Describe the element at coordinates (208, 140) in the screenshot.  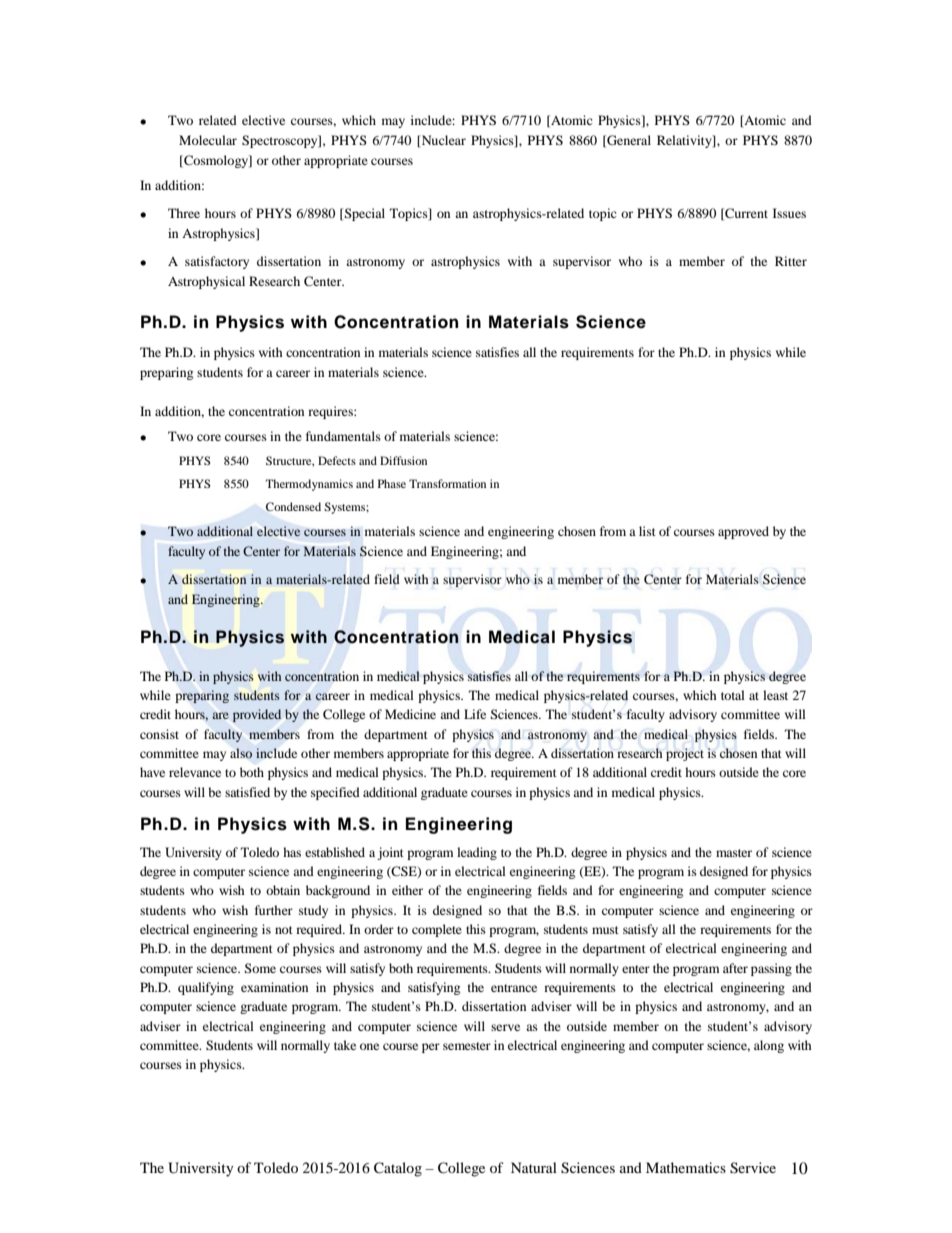
I see `Molecular` at that location.
